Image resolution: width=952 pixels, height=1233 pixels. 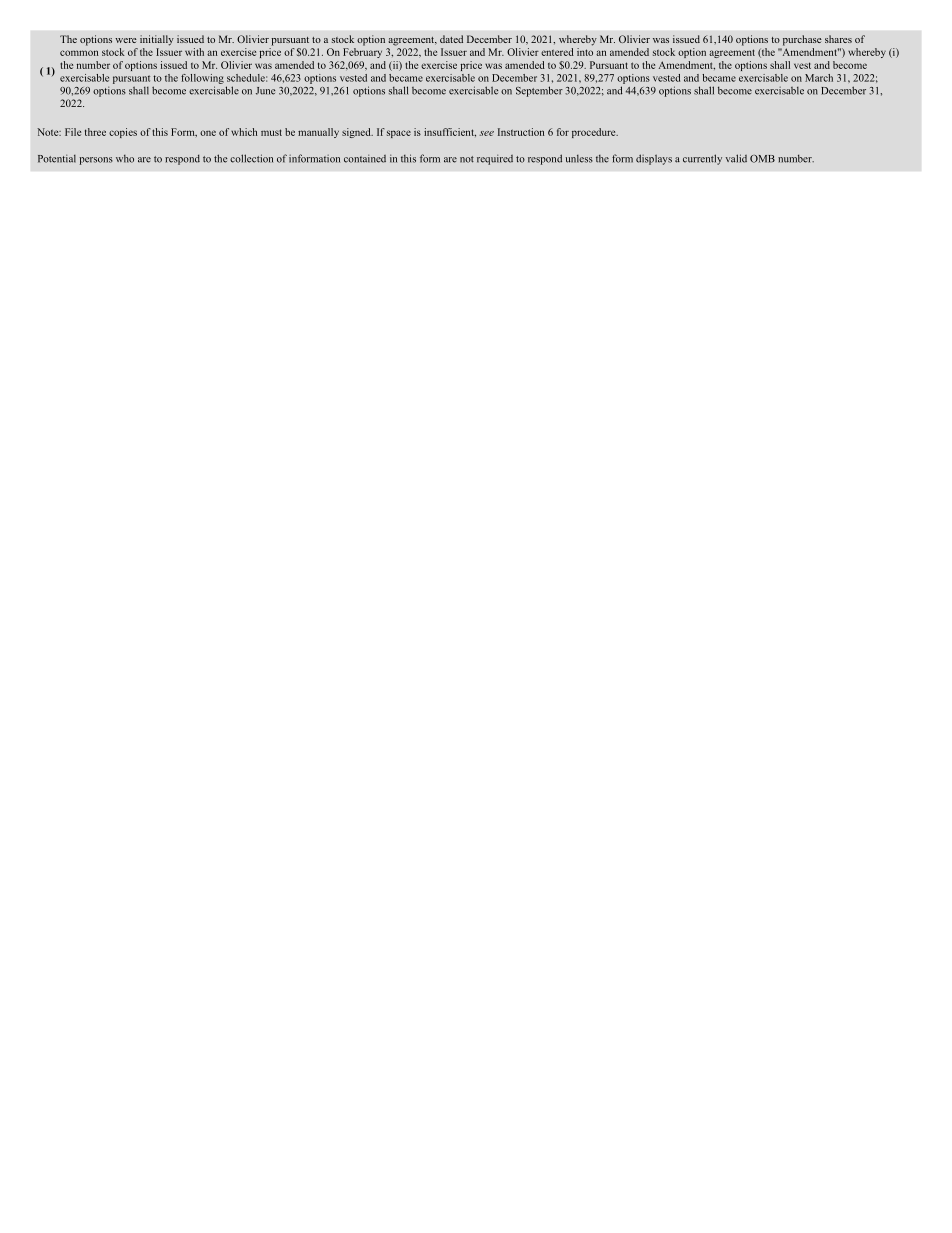 What do you see at coordinates (265, 91) in the page?
I see `June` at bounding box center [265, 91].
